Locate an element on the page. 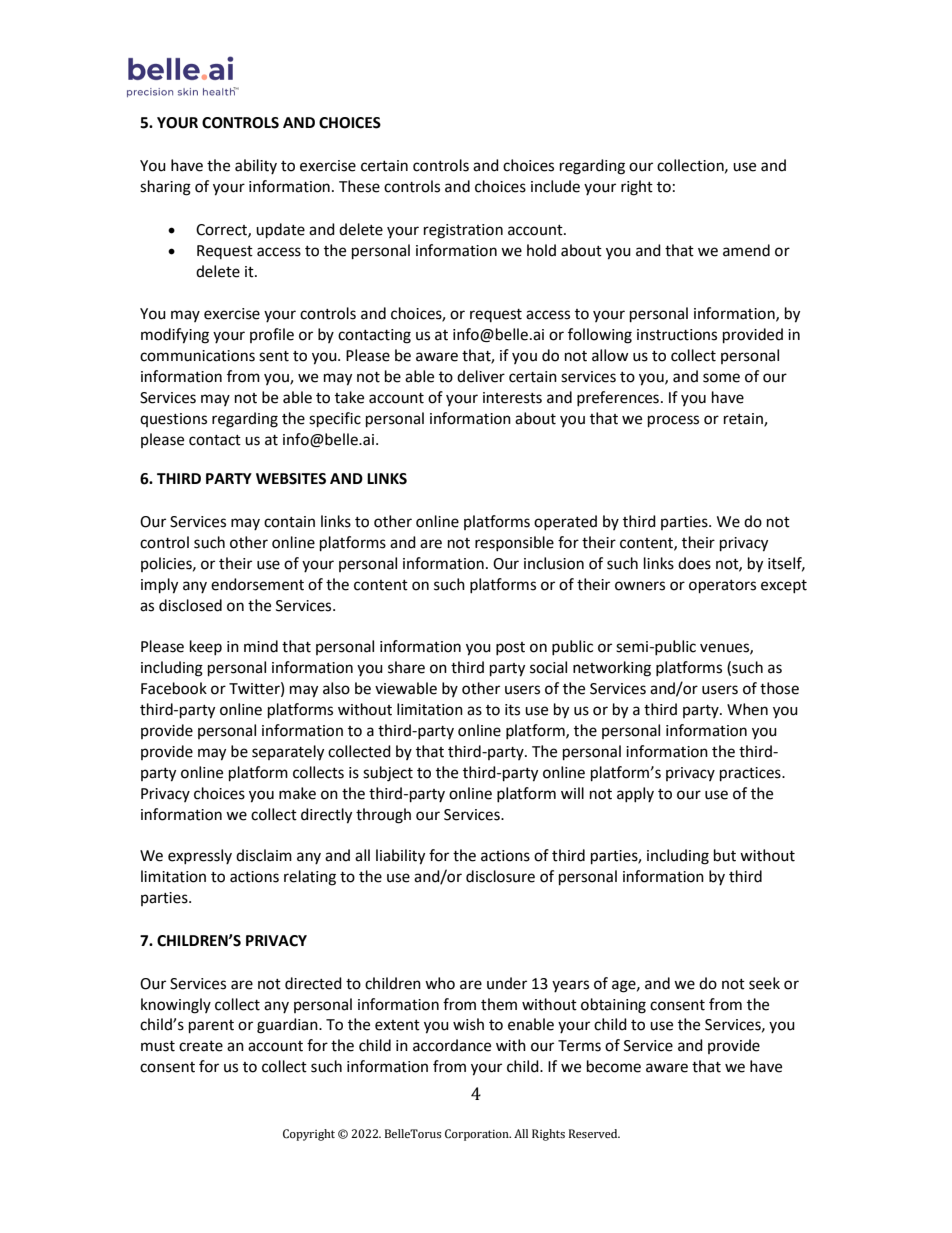 The height and width of the image is (1233, 952). through is located at coordinates (383, 816).
